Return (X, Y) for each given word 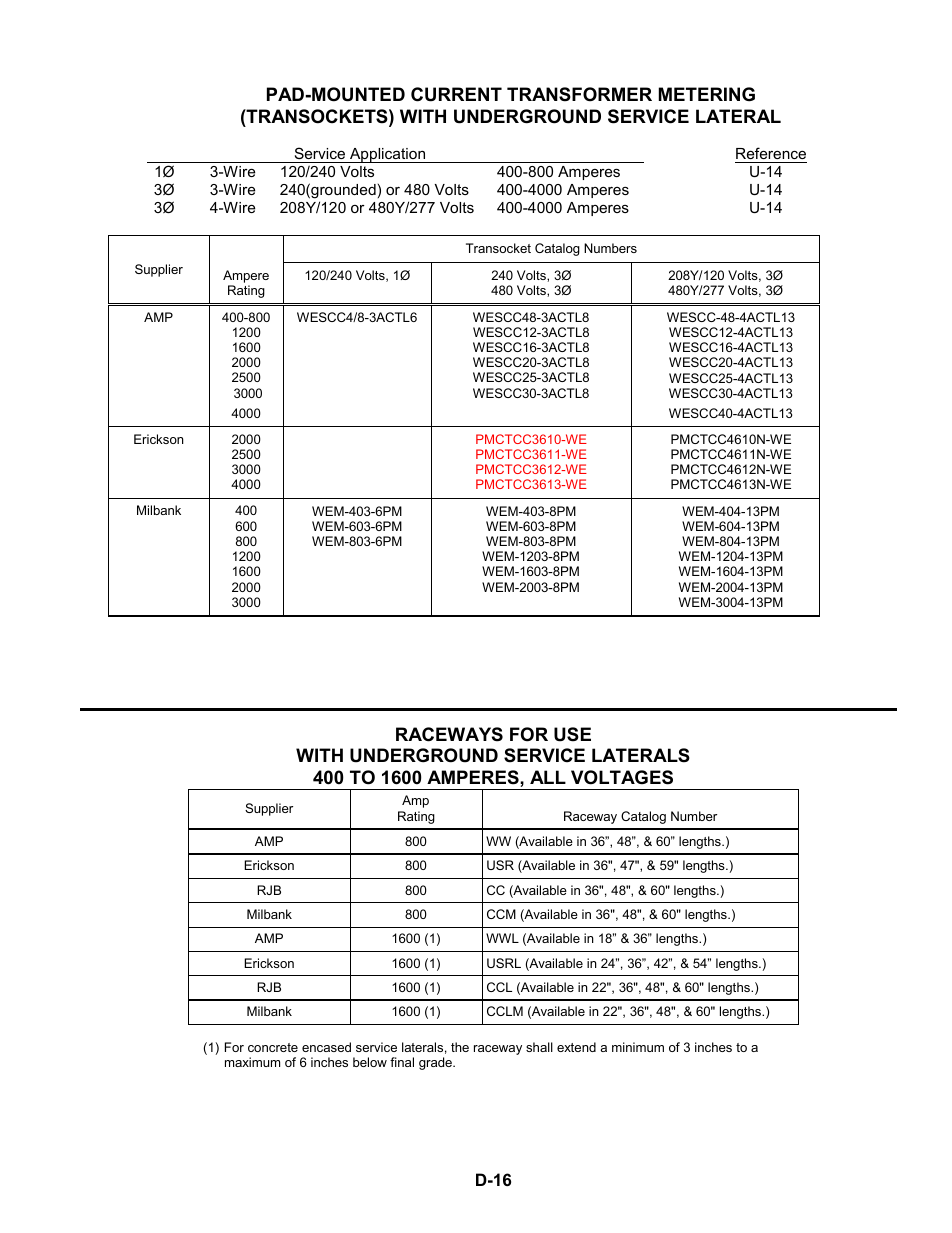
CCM (501, 914)
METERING (707, 94)
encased (326, 1047)
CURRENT (456, 94)
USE (572, 734)
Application (388, 155)
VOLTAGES (622, 777)
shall (539, 1047)
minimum (638, 1047)
